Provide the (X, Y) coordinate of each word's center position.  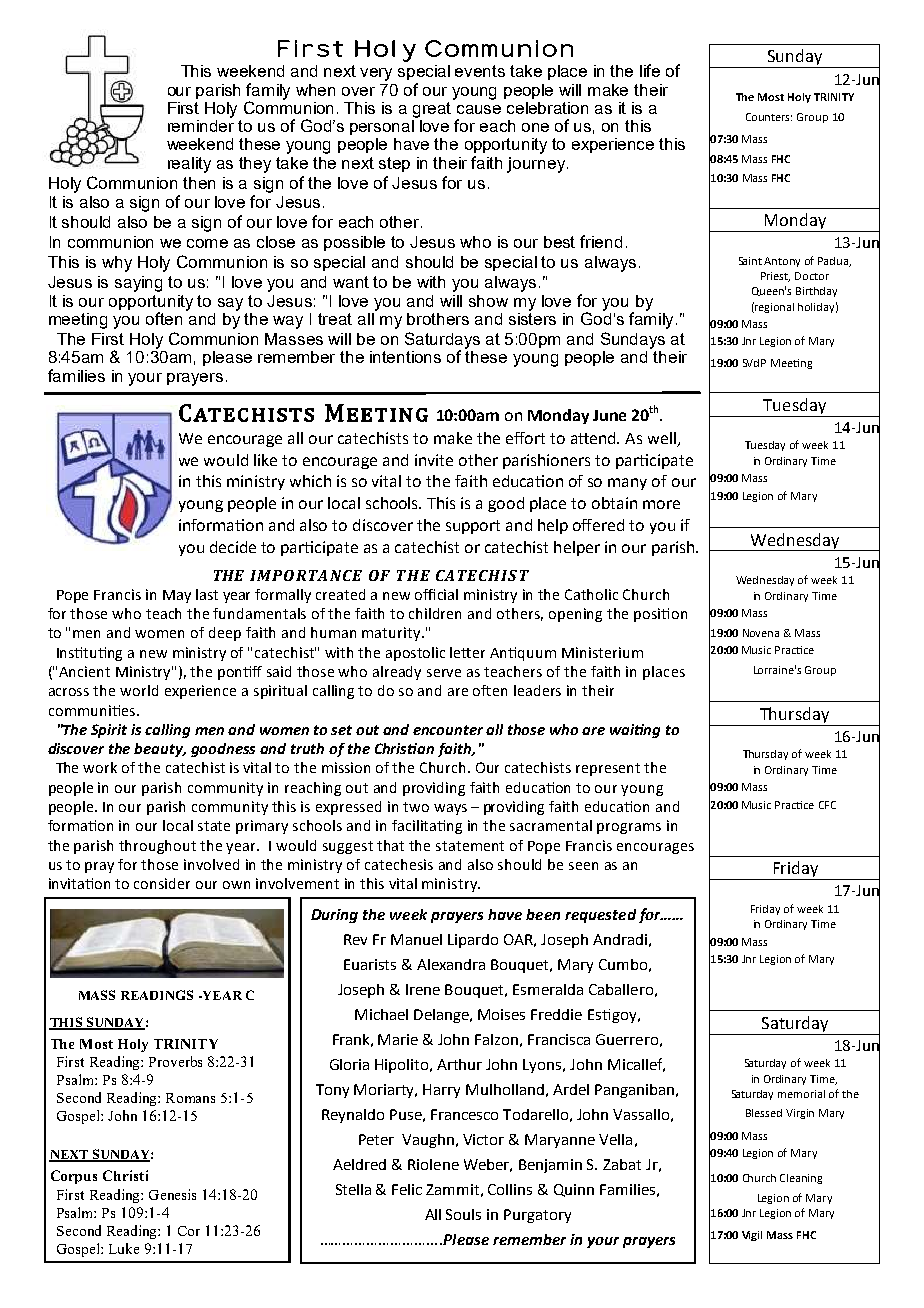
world (139, 690)
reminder (201, 124)
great (434, 108)
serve (444, 673)
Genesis (172, 1194)
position (660, 615)
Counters (769, 117)
